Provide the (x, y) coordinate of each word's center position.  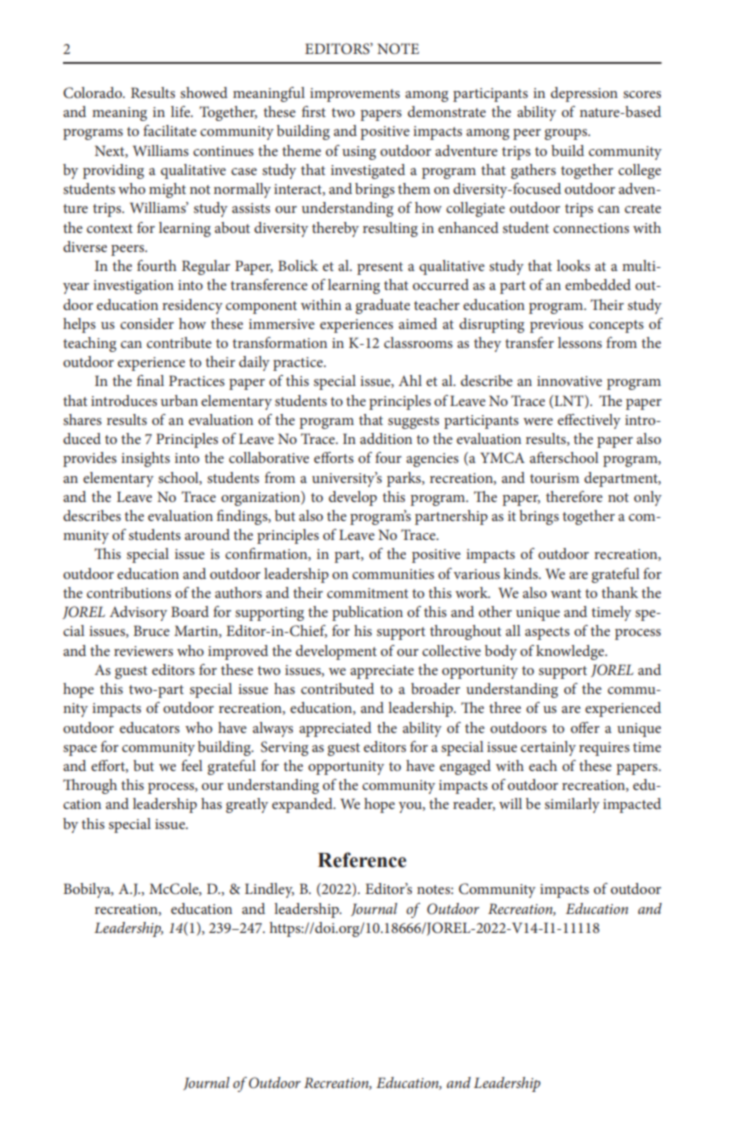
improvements (355, 95)
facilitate (170, 130)
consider (147, 323)
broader (435, 688)
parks (405, 479)
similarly (572, 805)
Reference (362, 860)
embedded (598, 284)
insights (145, 459)
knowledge (571, 652)
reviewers (143, 651)
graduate (382, 306)
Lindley (269, 890)
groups (567, 134)
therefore (574, 496)
